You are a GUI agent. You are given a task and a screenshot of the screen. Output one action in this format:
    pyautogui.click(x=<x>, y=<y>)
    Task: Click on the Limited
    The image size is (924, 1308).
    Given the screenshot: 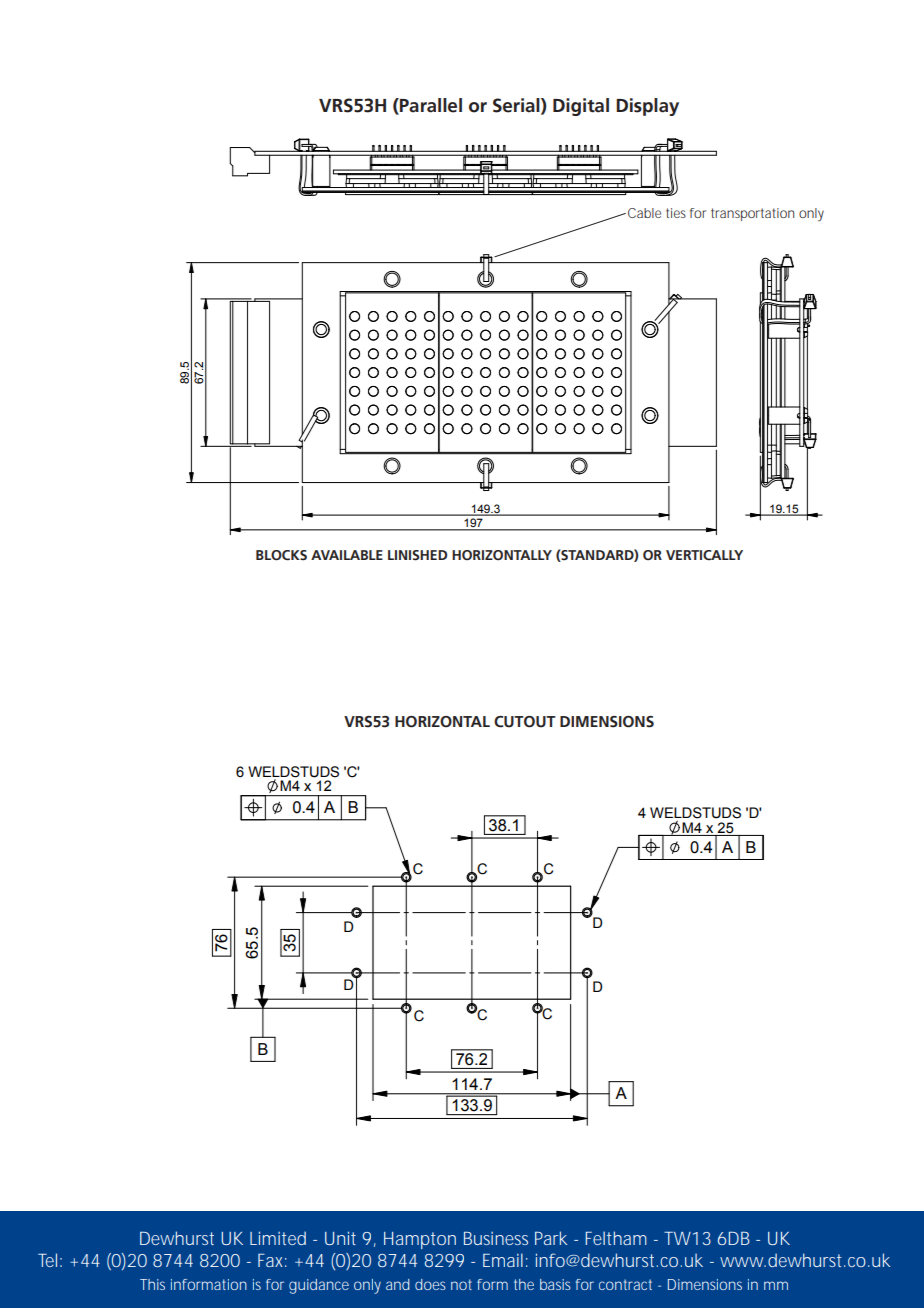 What is the action you would take?
    pyautogui.click(x=278, y=1238)
